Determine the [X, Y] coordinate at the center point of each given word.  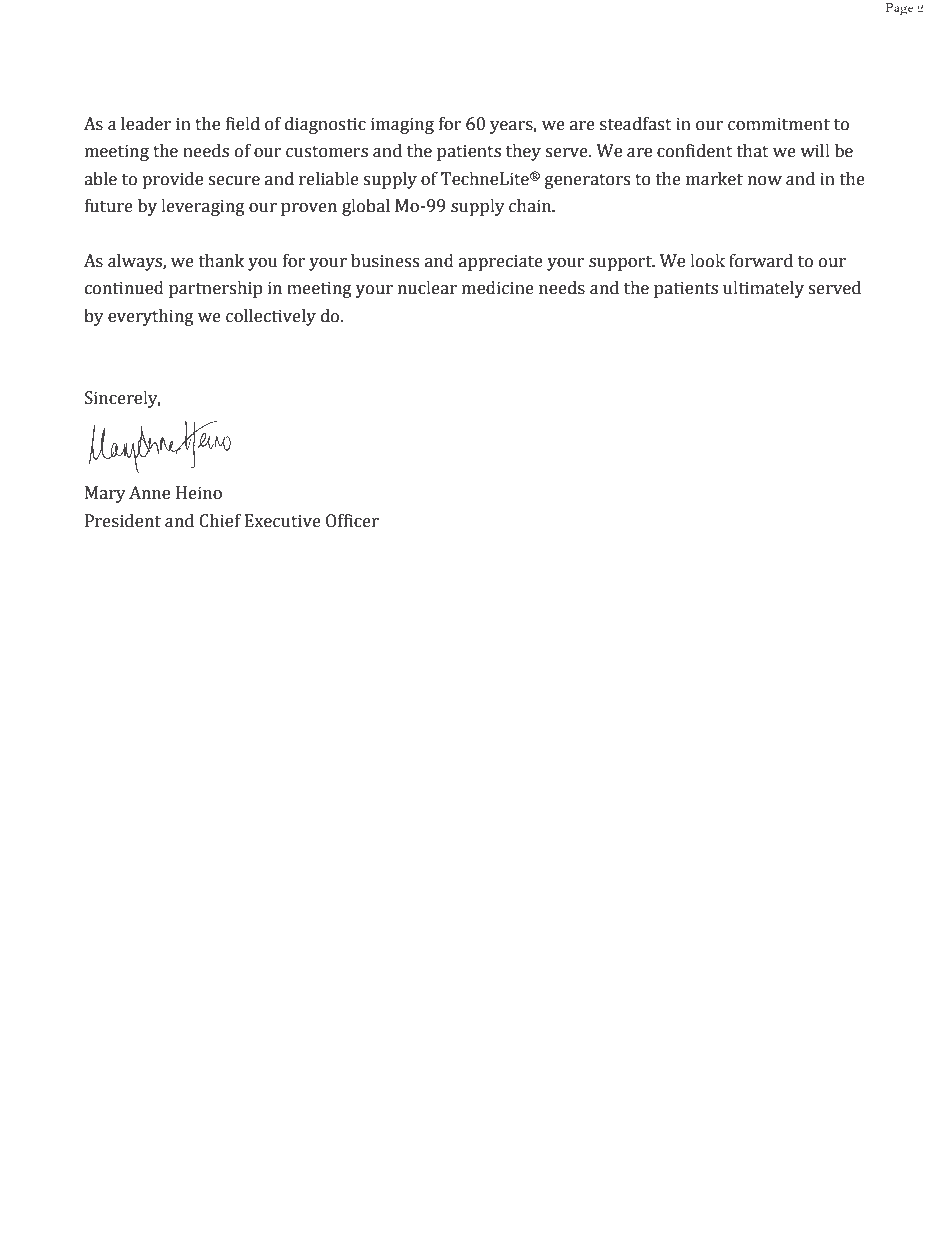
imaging [402, 125]
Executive [283, 521]
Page [900, 9]
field [243, 124]
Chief [220, 521]
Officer [352, 521]
